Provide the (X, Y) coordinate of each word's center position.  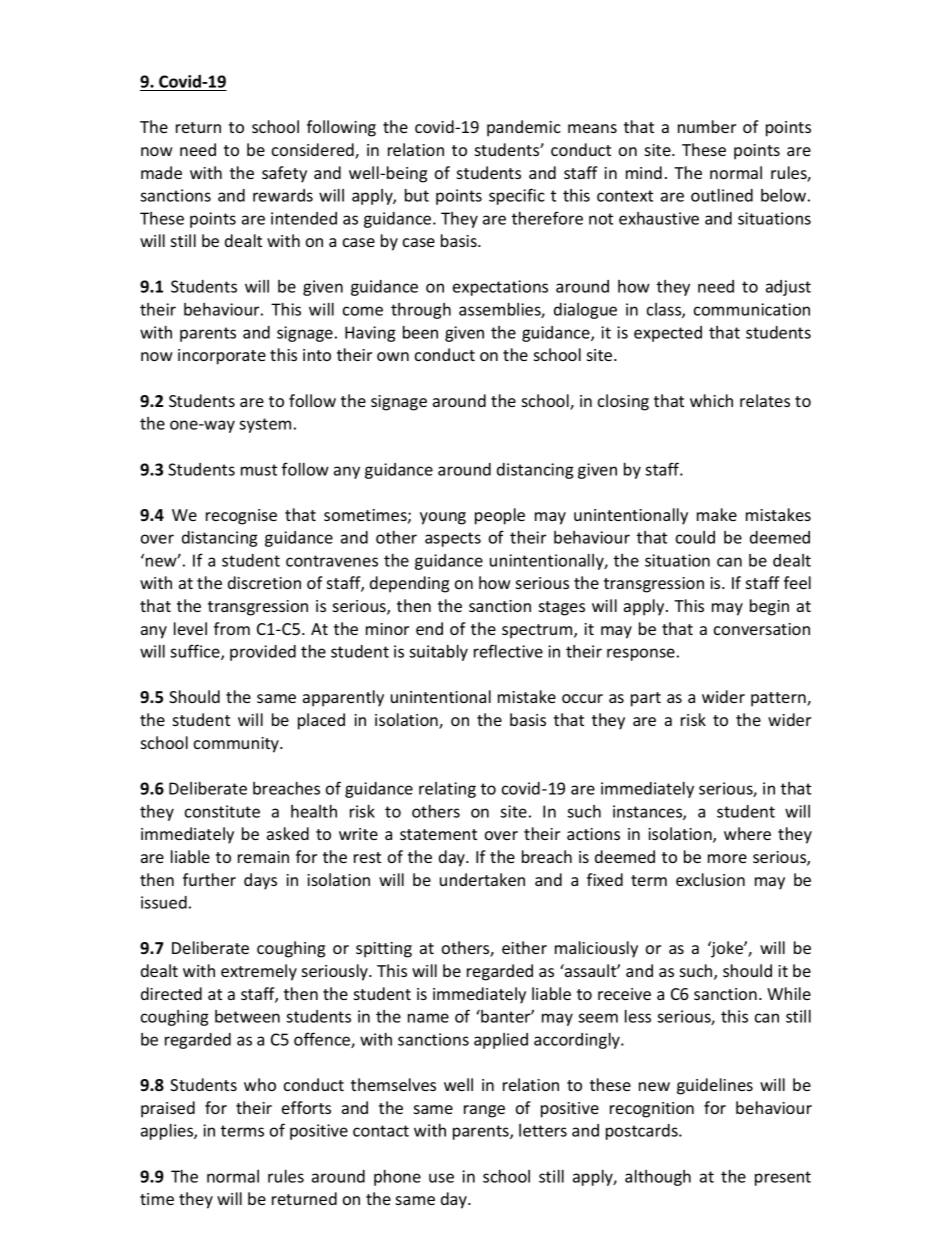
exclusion (710, 879)
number (707, 126)
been (420, 332)
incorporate (222, 357)
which (711, 400)
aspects (453, 539)
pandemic (524, 128)
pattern (779, 699)
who (260, 1084)
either (524, 947)
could (695, 537)
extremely (259, 972)
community (238, 745)
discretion (264, 582)
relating (447, 790)
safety (284, 174)
